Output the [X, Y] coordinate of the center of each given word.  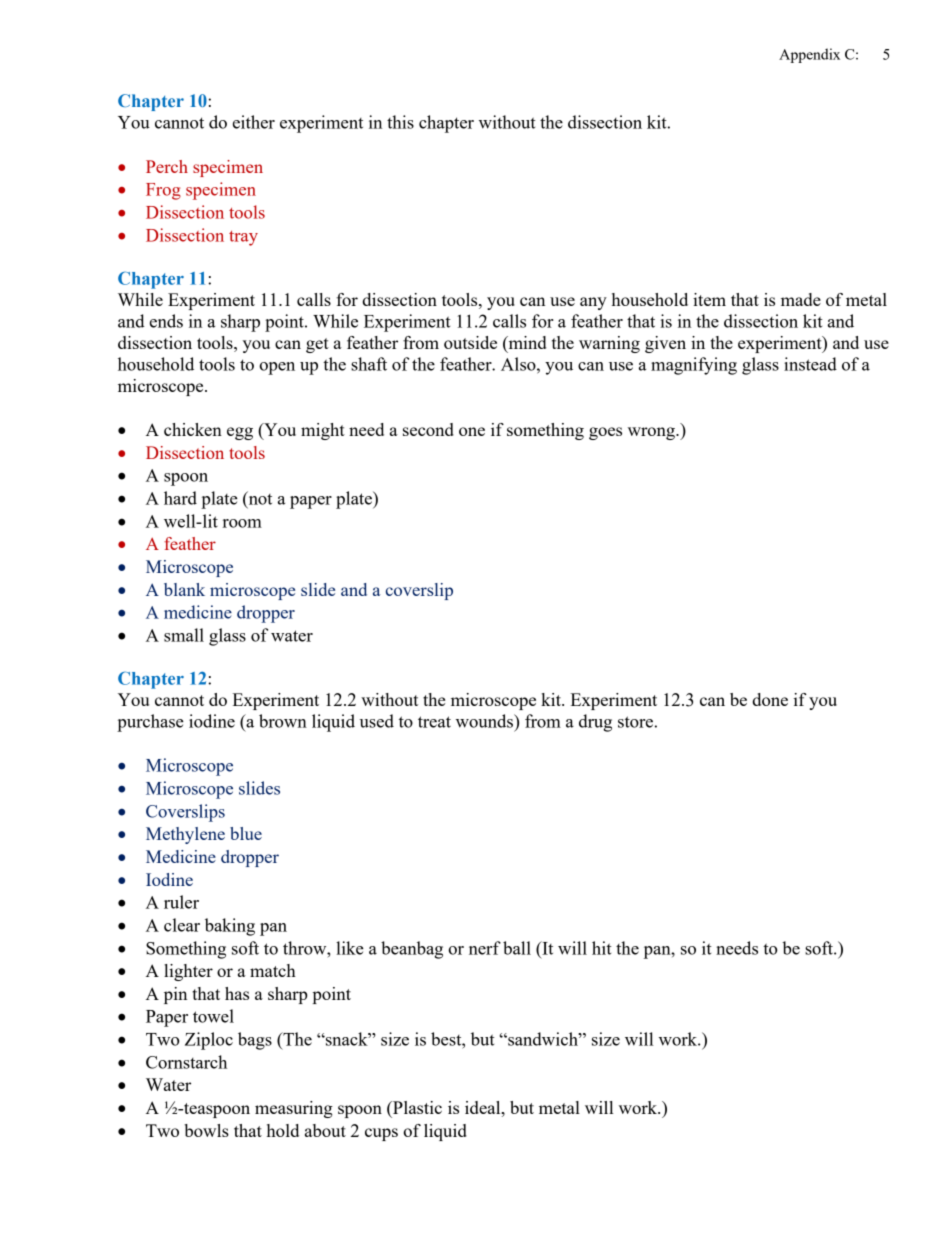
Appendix [809, 55]
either [254, 122]
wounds [485, 721]
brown [283, 721]
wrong [652, 433]
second [428, 429]
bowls [206, 1130]
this [400, 122]
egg [240, 433]
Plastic [416, 1107]
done [770, 699]
